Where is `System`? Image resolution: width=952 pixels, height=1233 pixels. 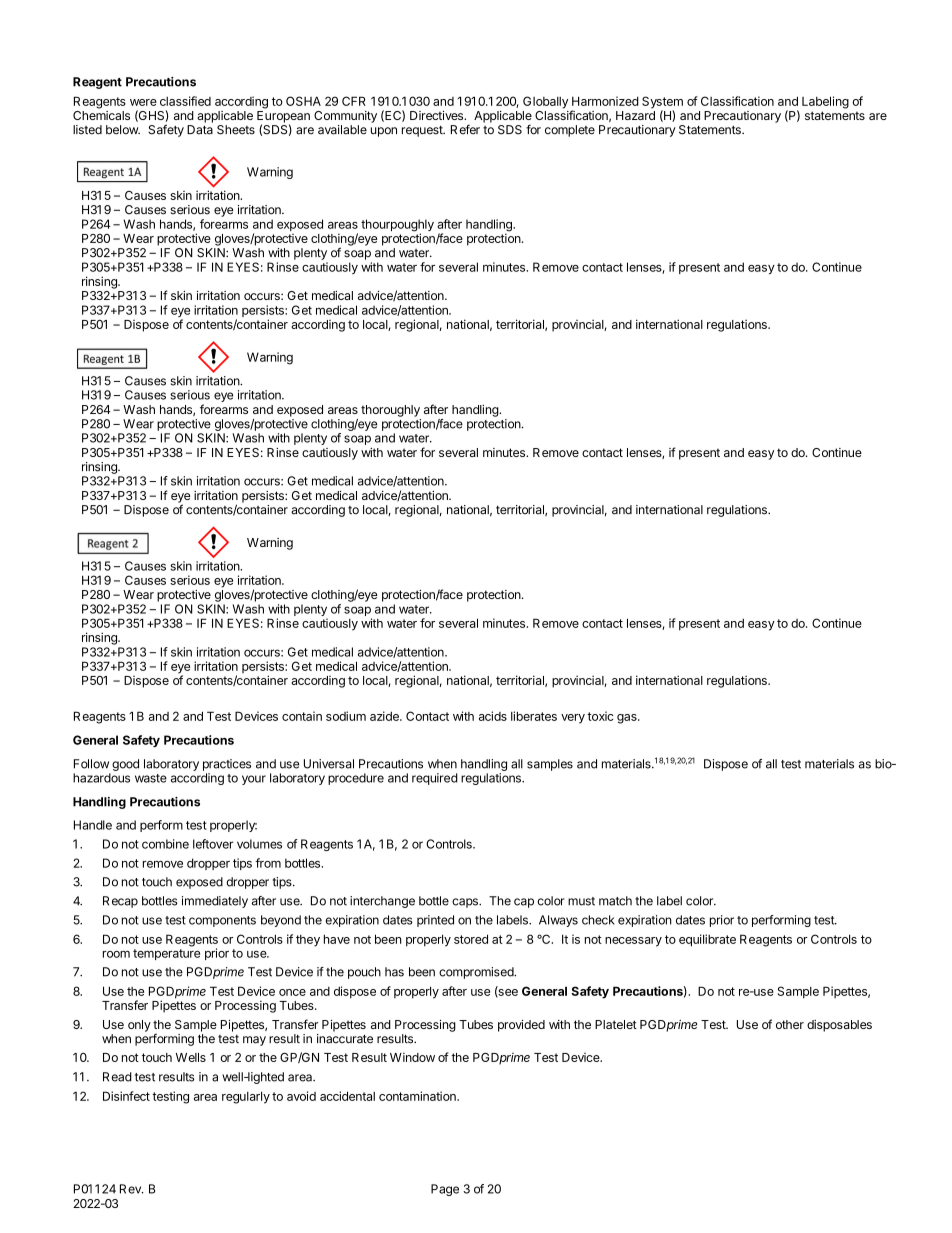 System is located at coordinates (662, 103).
